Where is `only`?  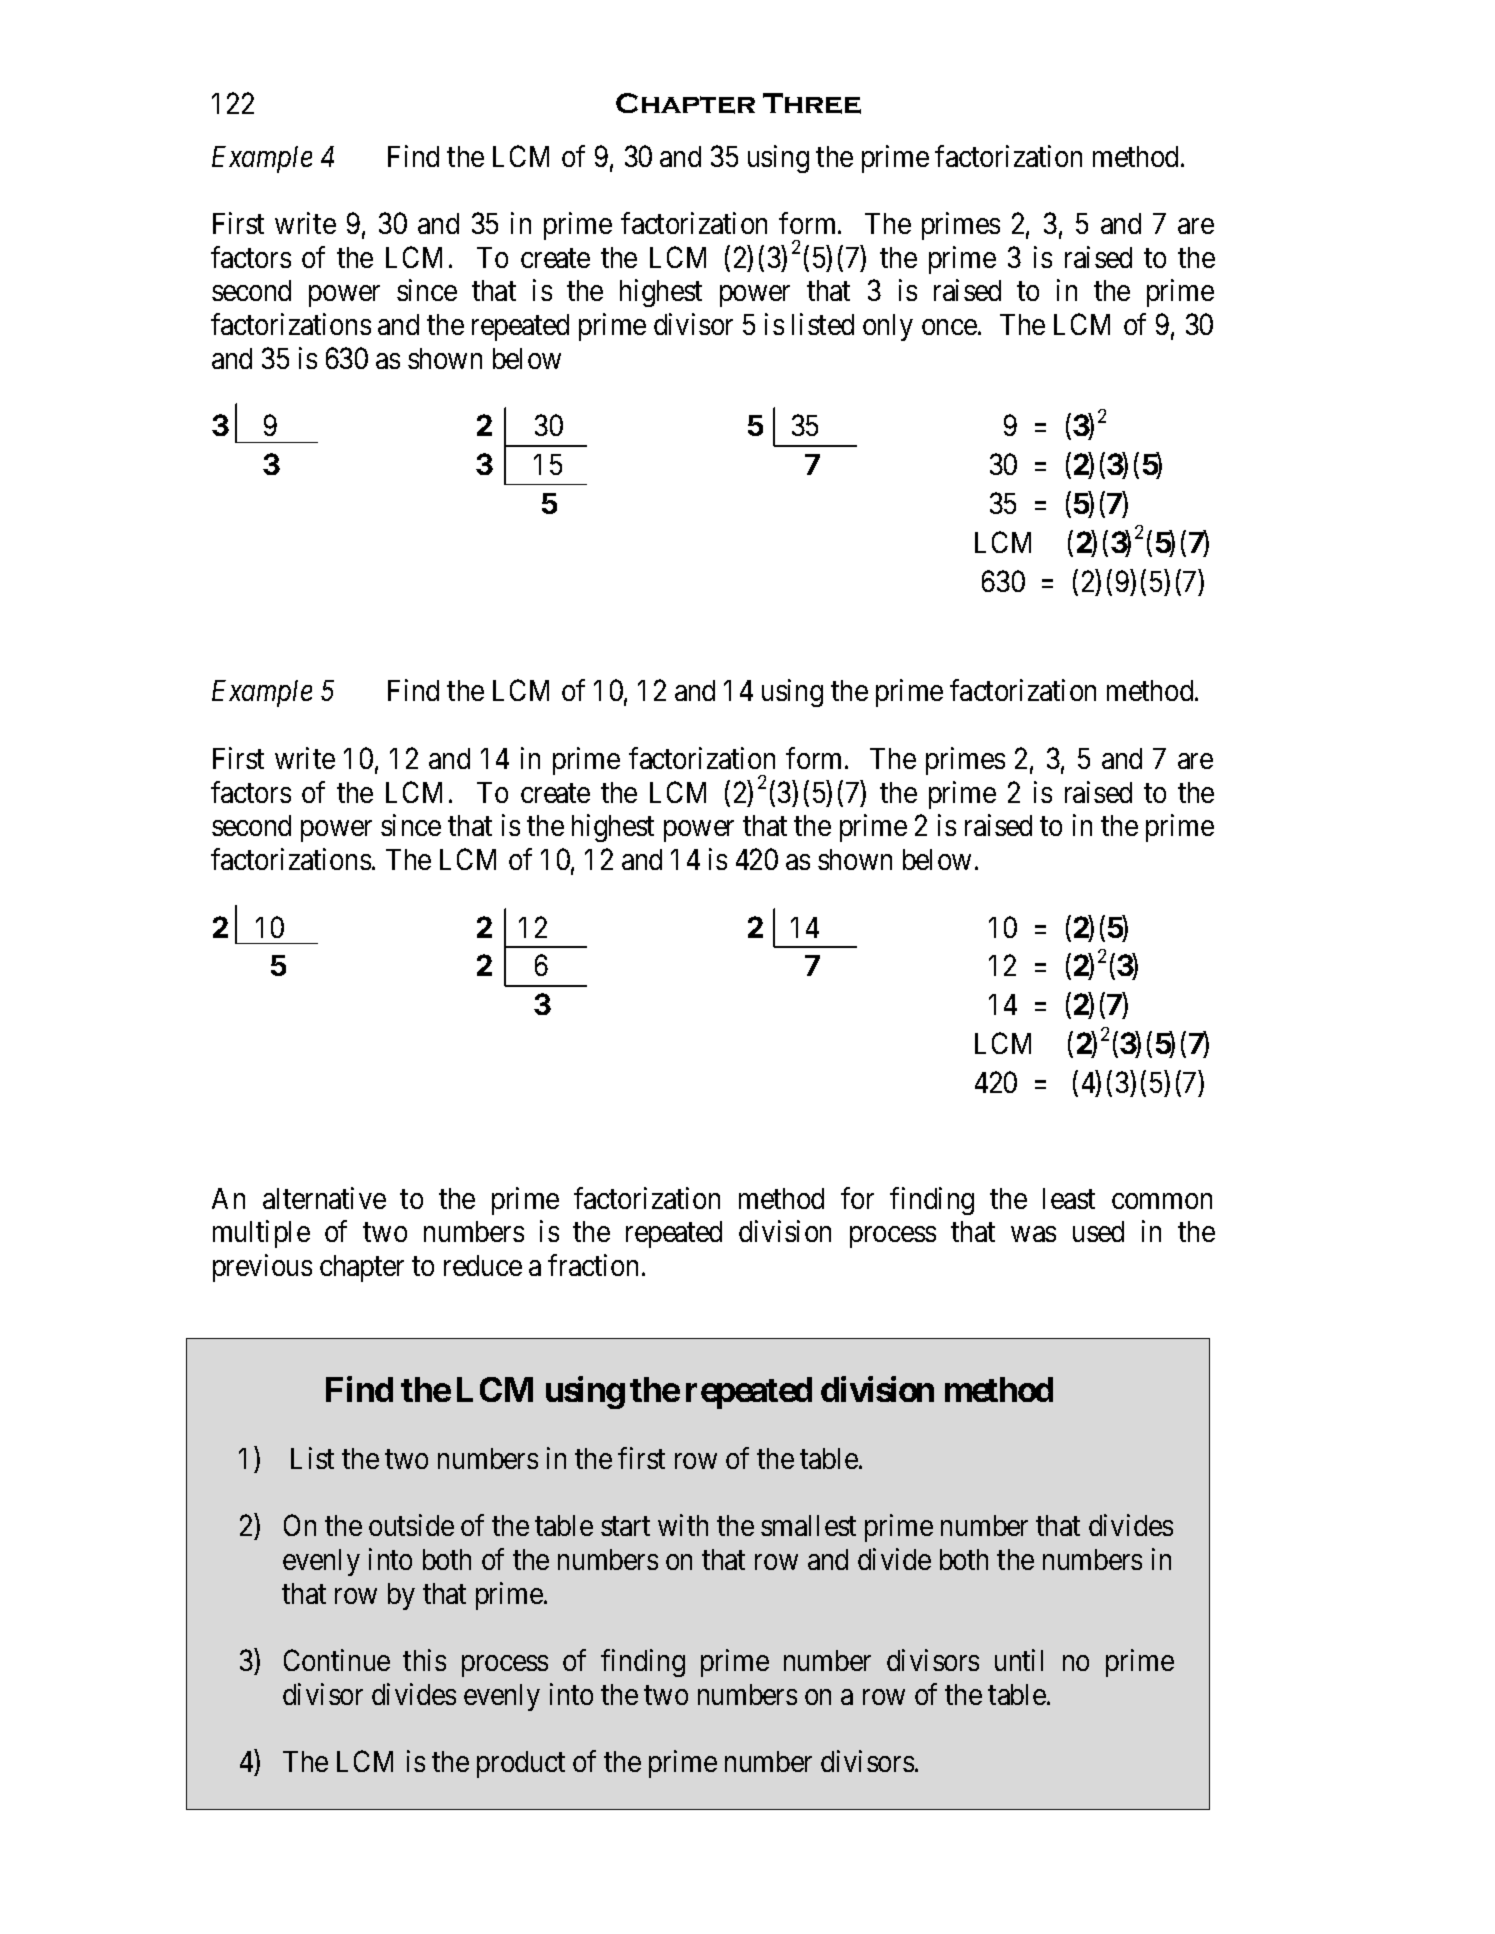
only is located at coordinates (888, 327).
